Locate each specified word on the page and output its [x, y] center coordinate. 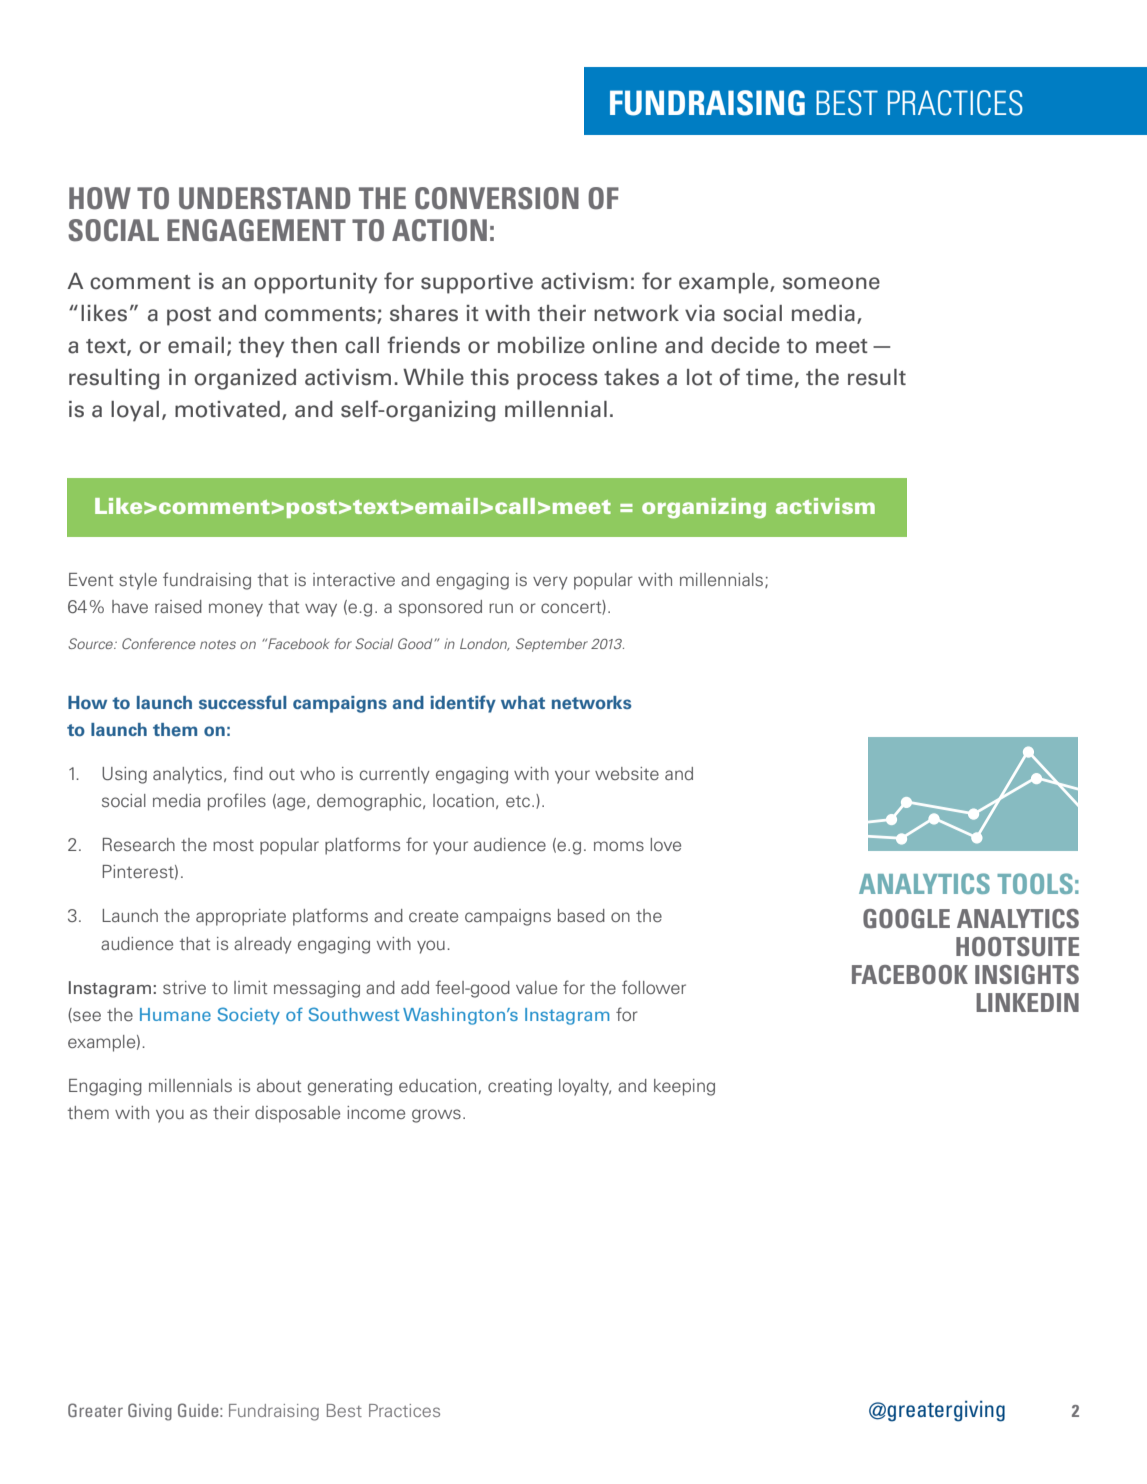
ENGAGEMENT [256, 230]
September [552, 645]
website [627, 773]
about [279, 1085]
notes [218, 644]
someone [831, 283]
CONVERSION [497, 198]
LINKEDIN [1027, 1002]
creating [520, 1087]
